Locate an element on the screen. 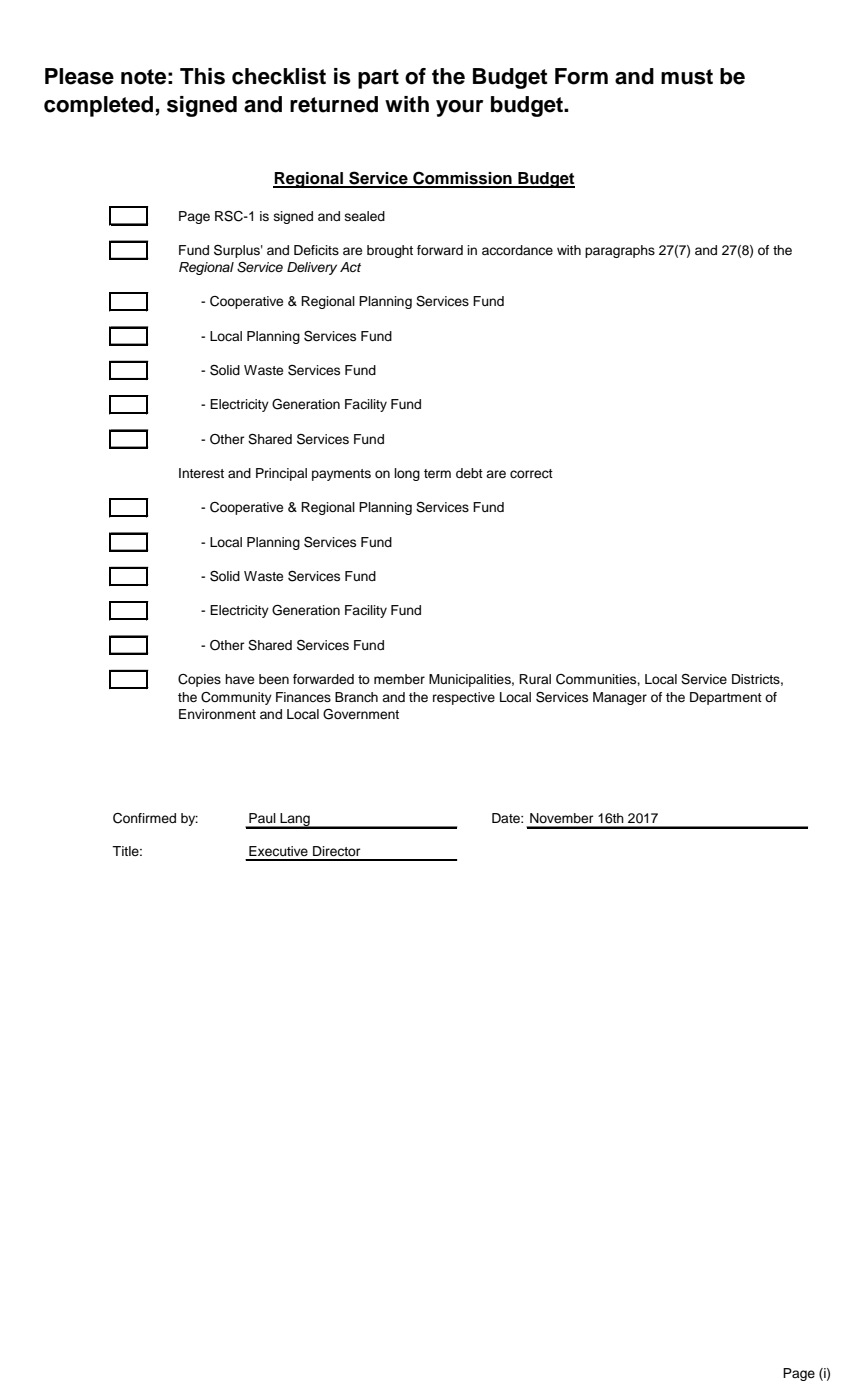  Form is located at coordinates (581, 76).
